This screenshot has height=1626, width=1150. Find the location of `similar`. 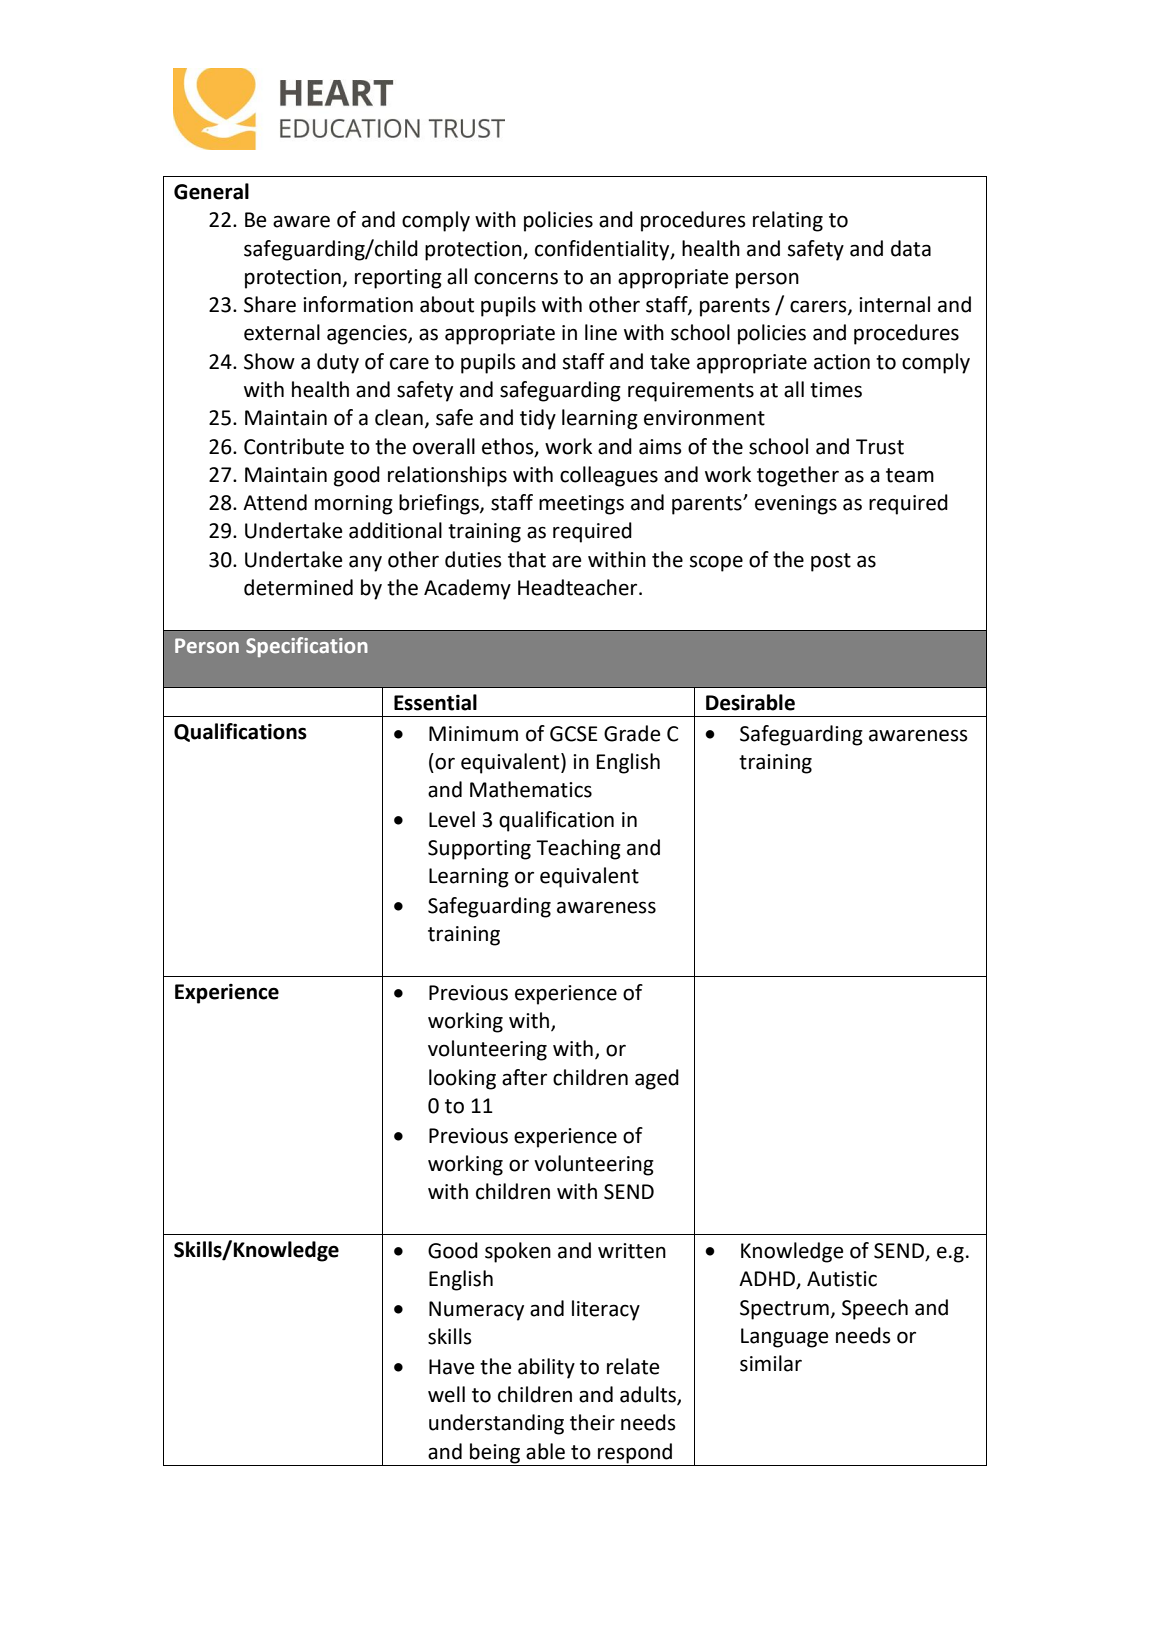

similar is located at coordinates (771, 1363).
